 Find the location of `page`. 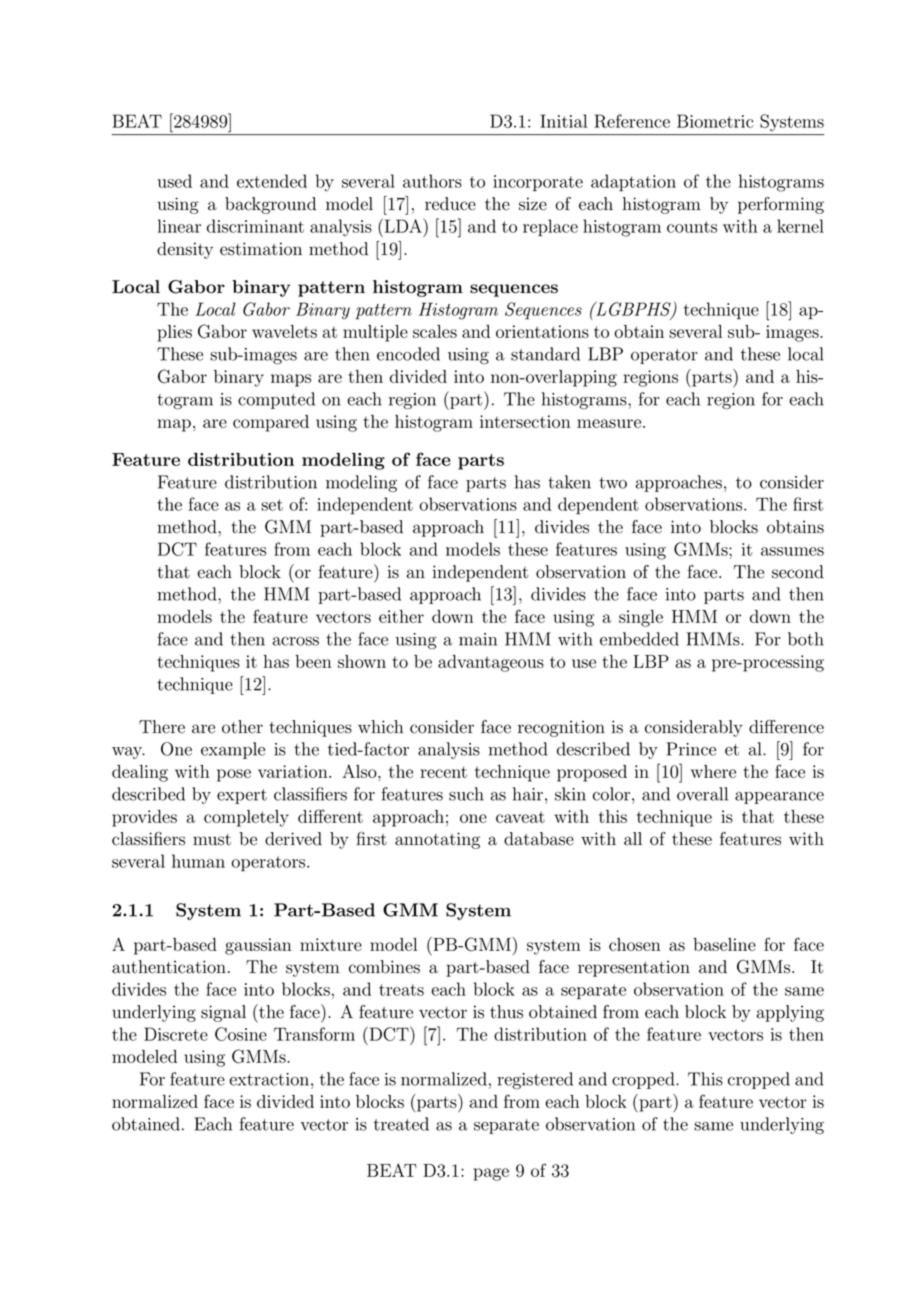

page is located at coordinates (491, 1174).
